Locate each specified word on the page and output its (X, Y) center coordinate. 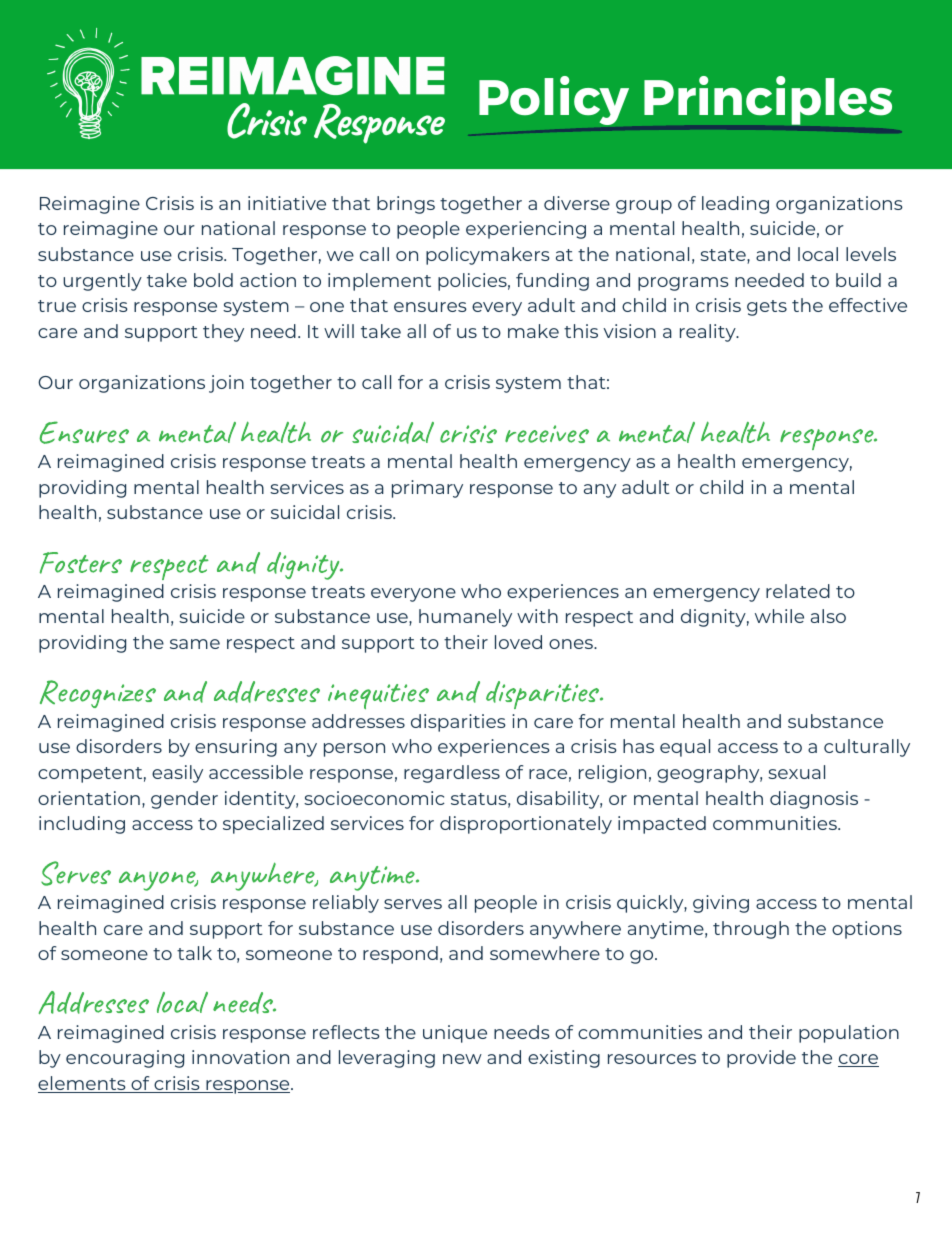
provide (761, 1059)
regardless (452, 774)
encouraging (125, 1059)
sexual (796, 772)
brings (406, 205)
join (226, 384)
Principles (768, 100)
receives (547, 434)
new (462, 1059)
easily (177, 774)
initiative (287, 203)
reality (709, 333)
